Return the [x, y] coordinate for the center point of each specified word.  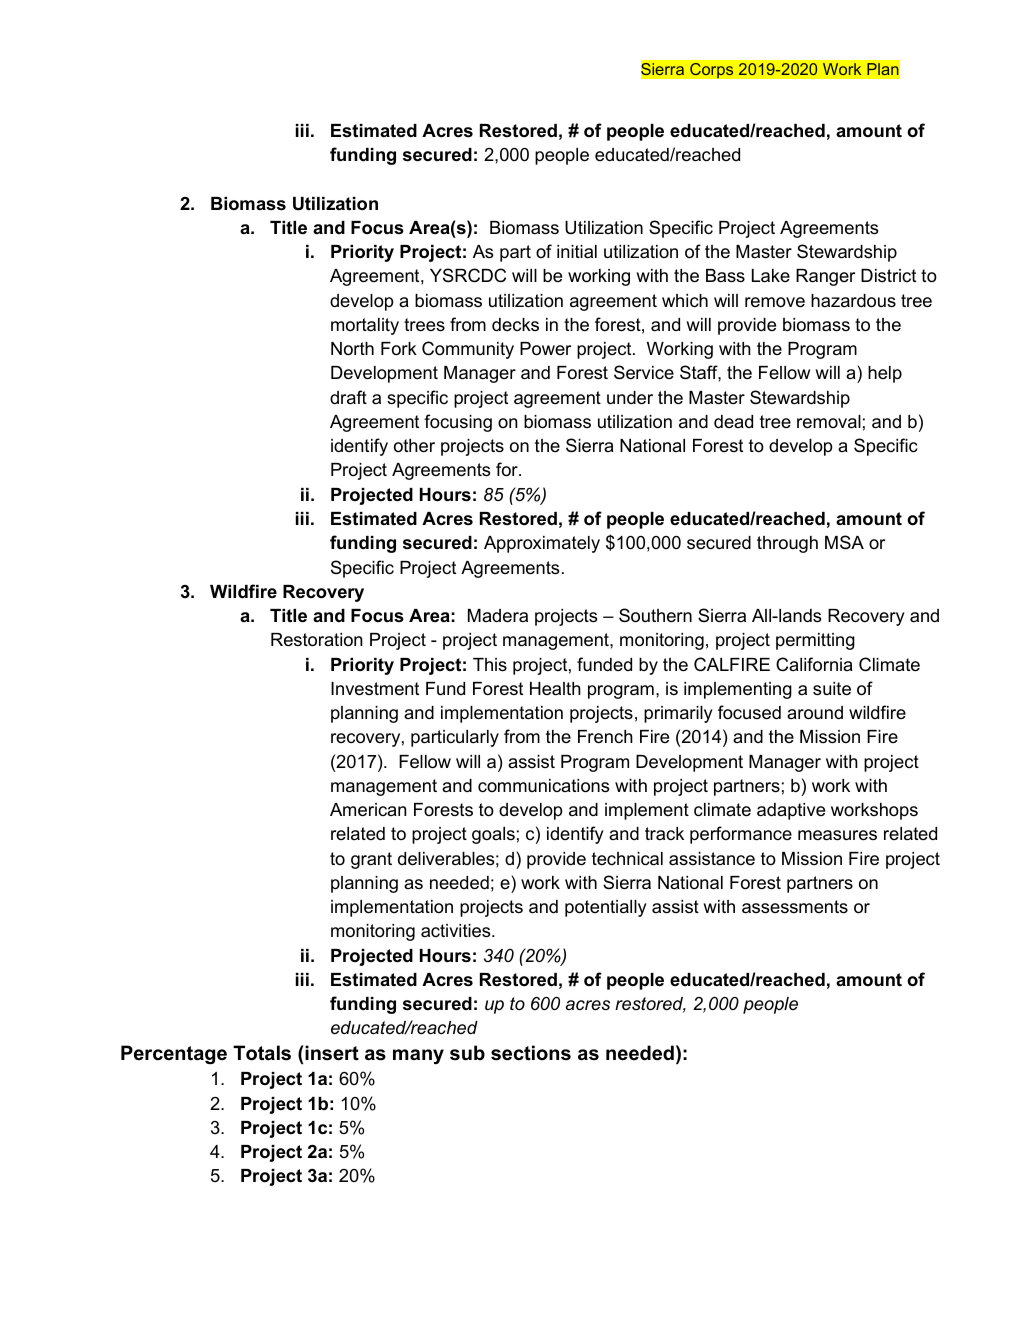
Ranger [825, 277]
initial [577, 251]
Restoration [316, 640]
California [814, 664]
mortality [365, 326]
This [490, 664]
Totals [262, 1053]
